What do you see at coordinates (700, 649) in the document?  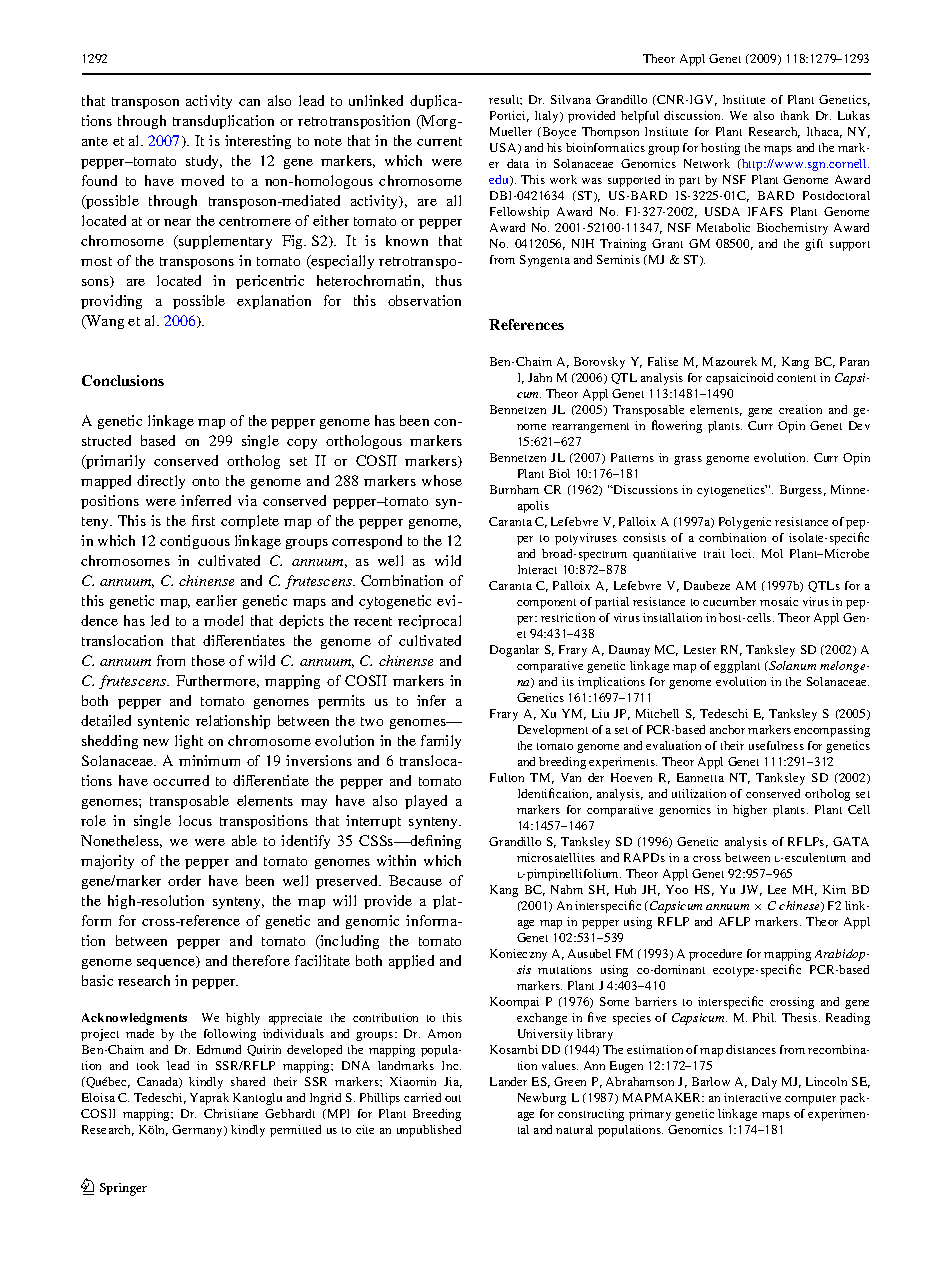 I see `Lester` at bounding box center [700, 649].
